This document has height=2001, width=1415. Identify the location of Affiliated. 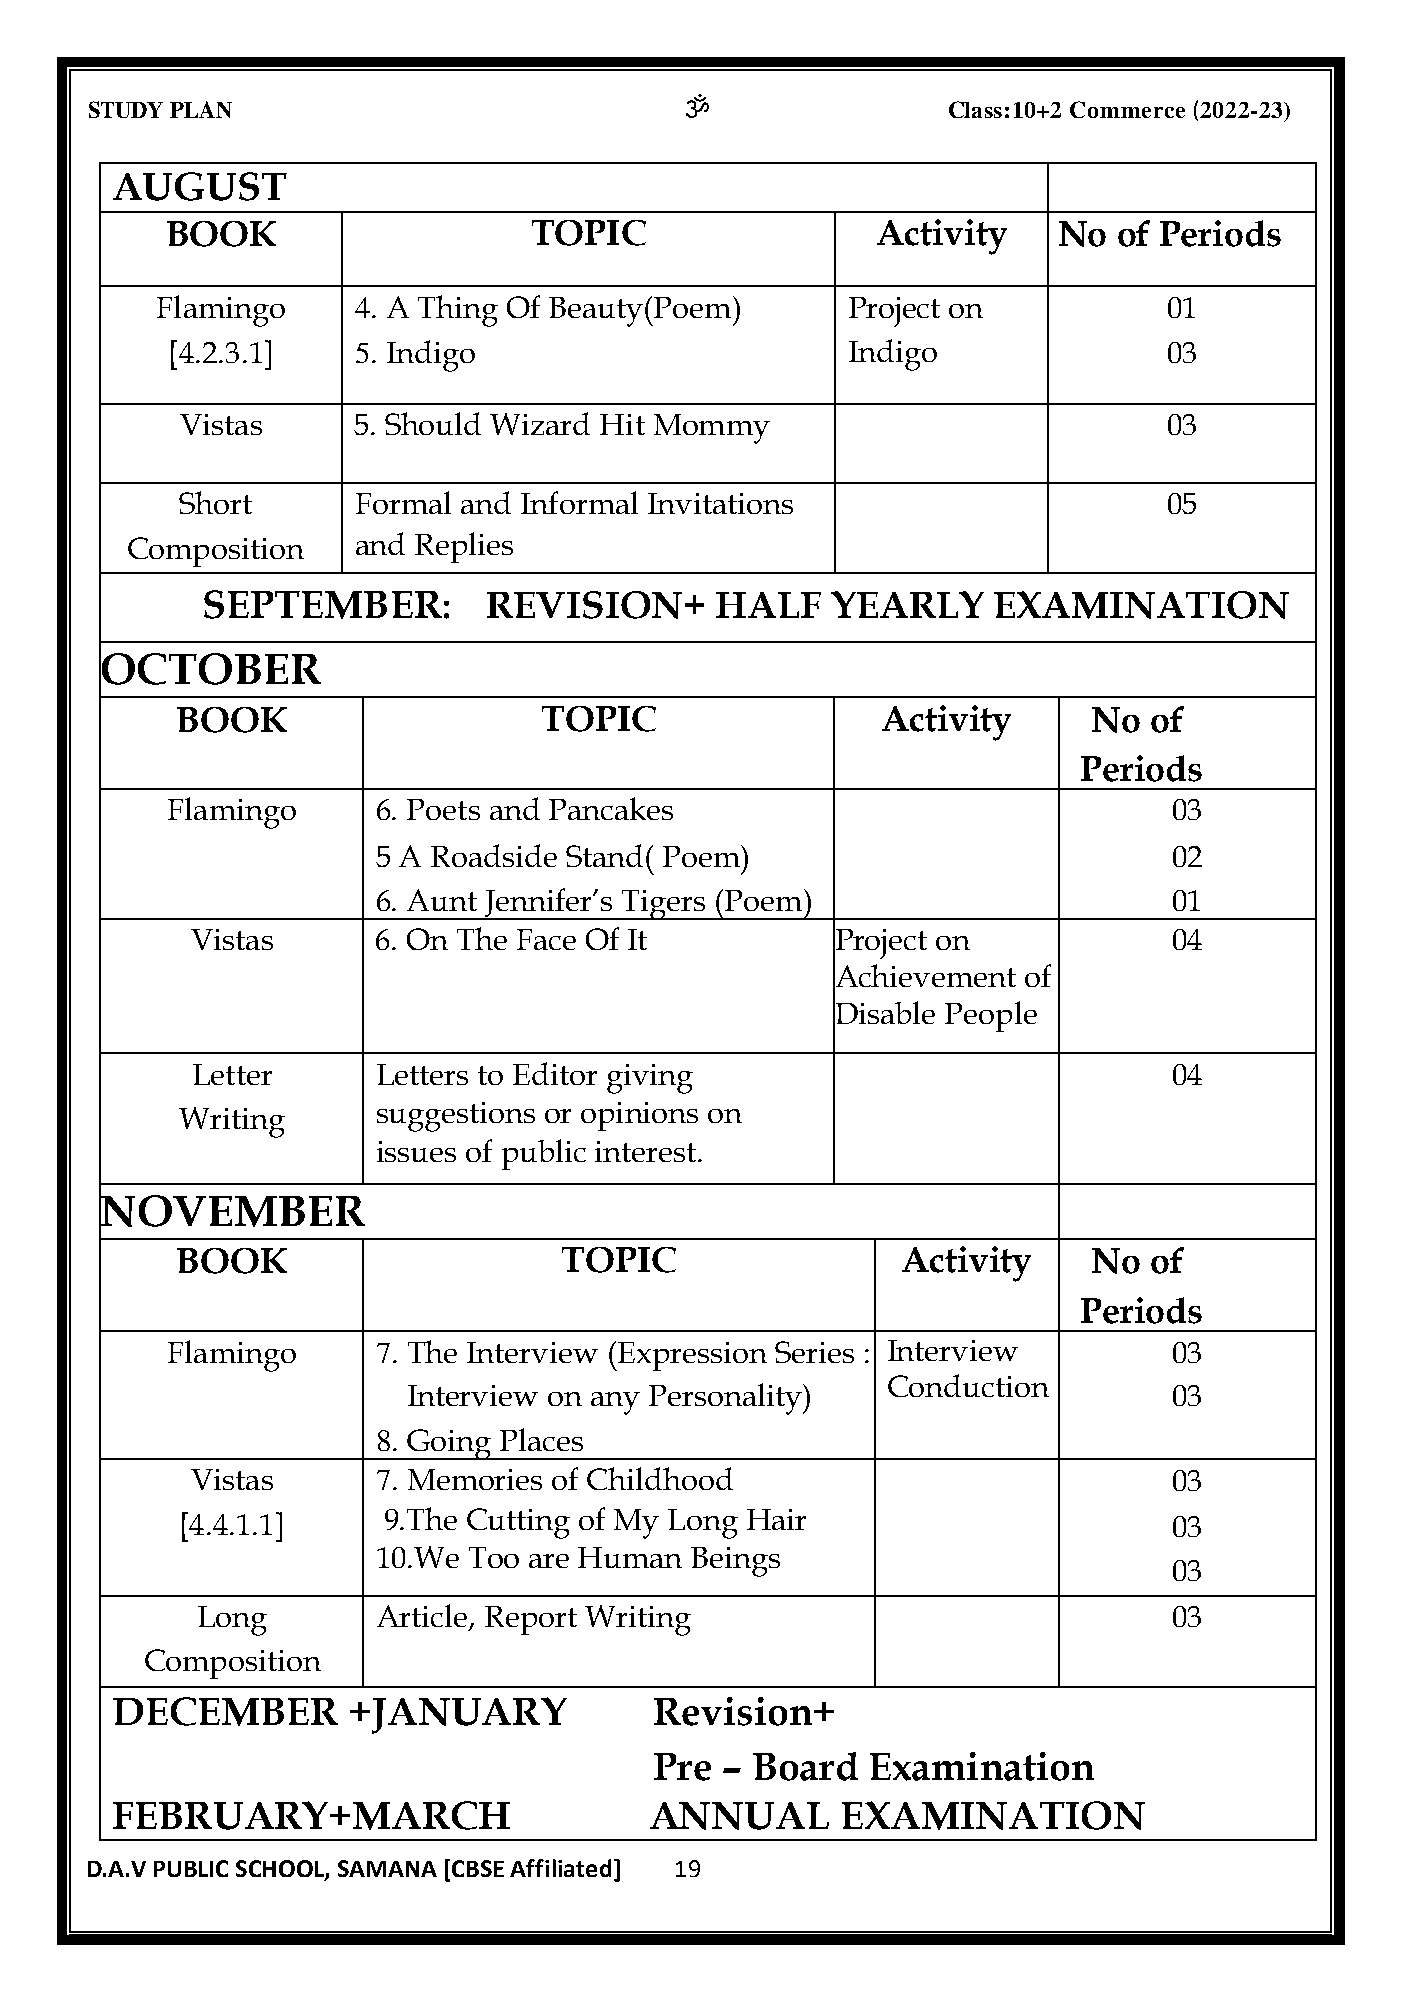
(560, 1868).
